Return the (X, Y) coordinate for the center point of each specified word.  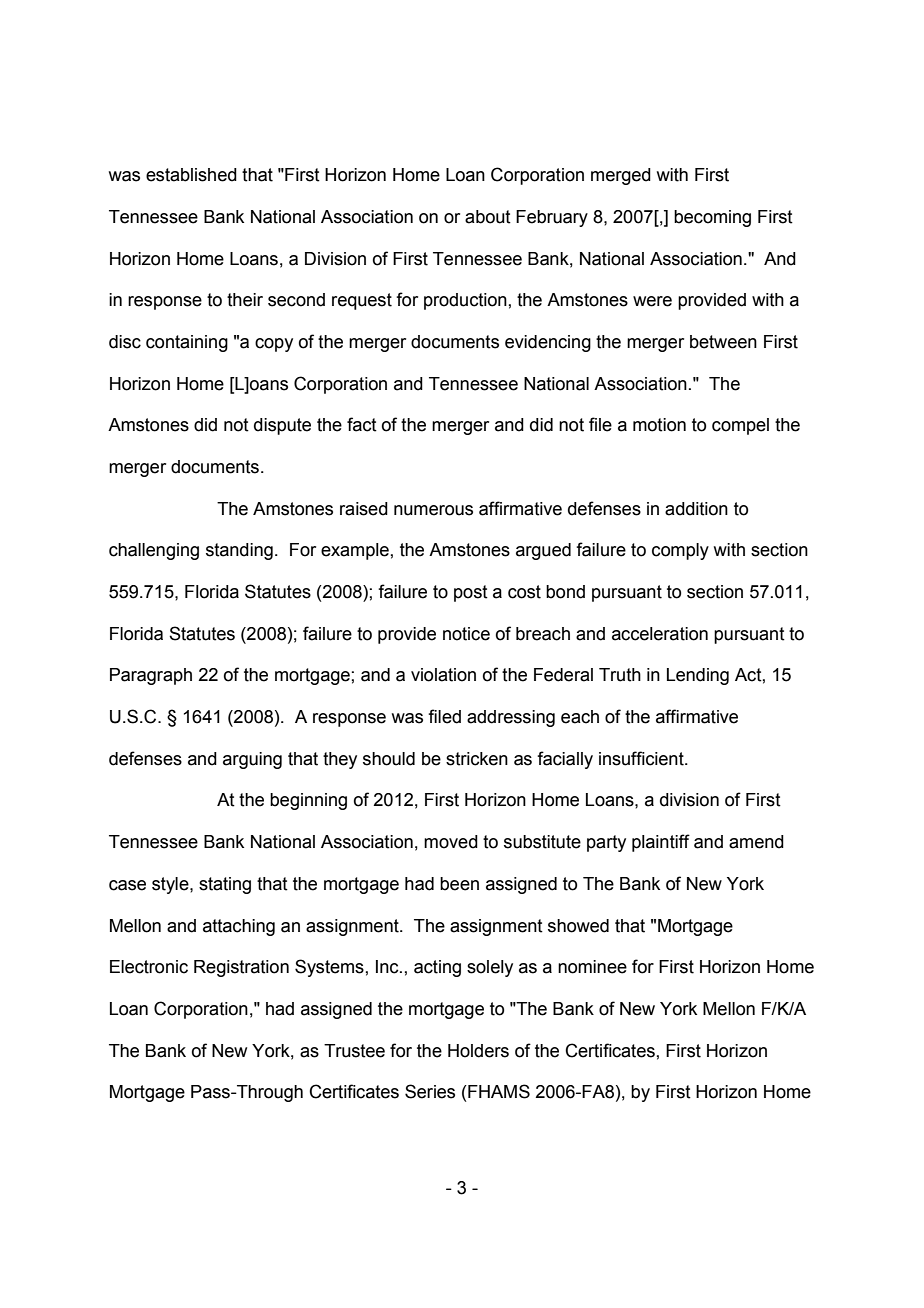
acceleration (660, 634)
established (191, 175)
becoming (712, 218)
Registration (241, 968)
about (488, 217)
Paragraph (151, 676)
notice (466, 634)
